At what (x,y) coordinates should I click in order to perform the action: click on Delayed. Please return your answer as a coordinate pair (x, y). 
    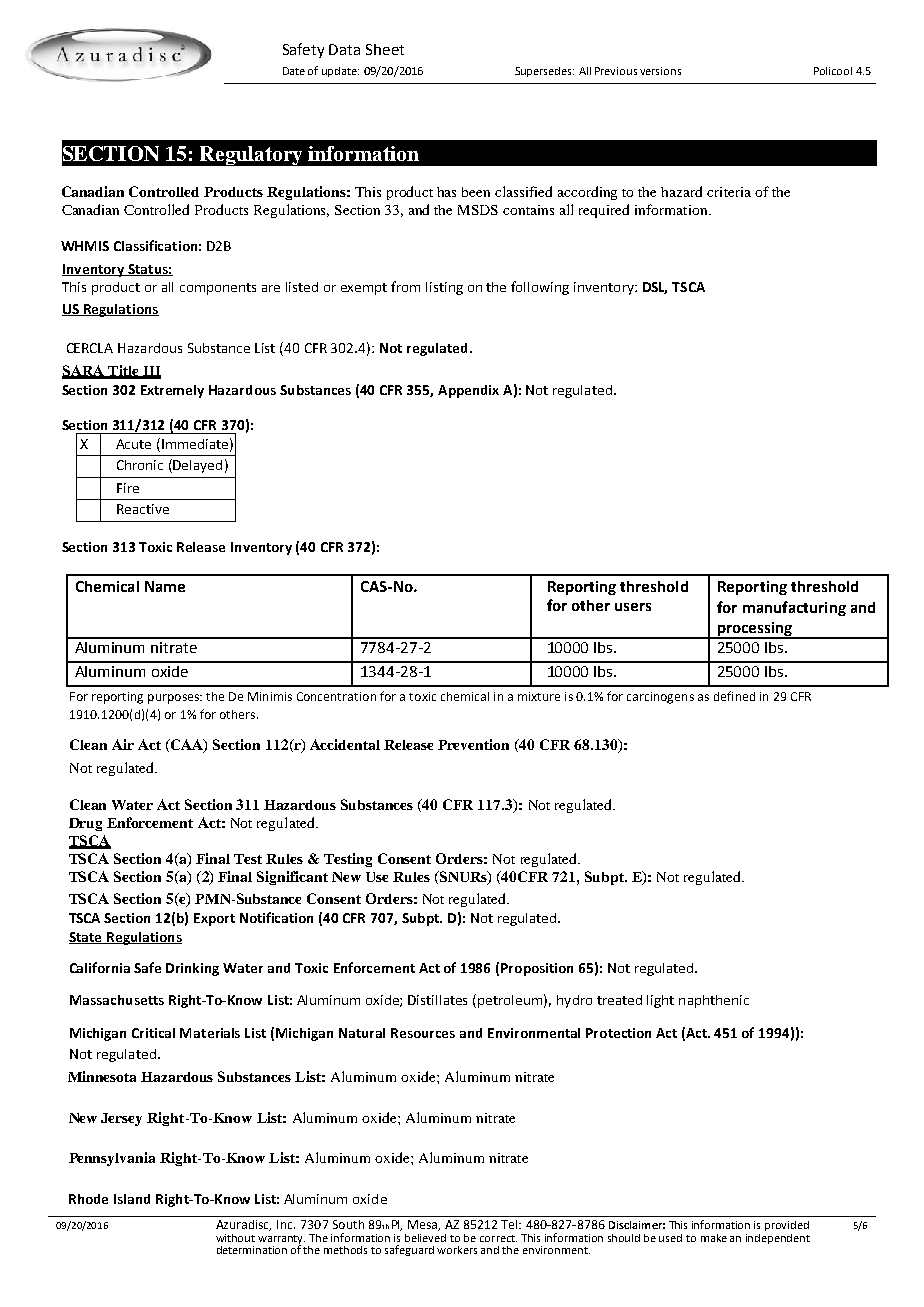
    Looking at the image, I should click on (196, 466).
